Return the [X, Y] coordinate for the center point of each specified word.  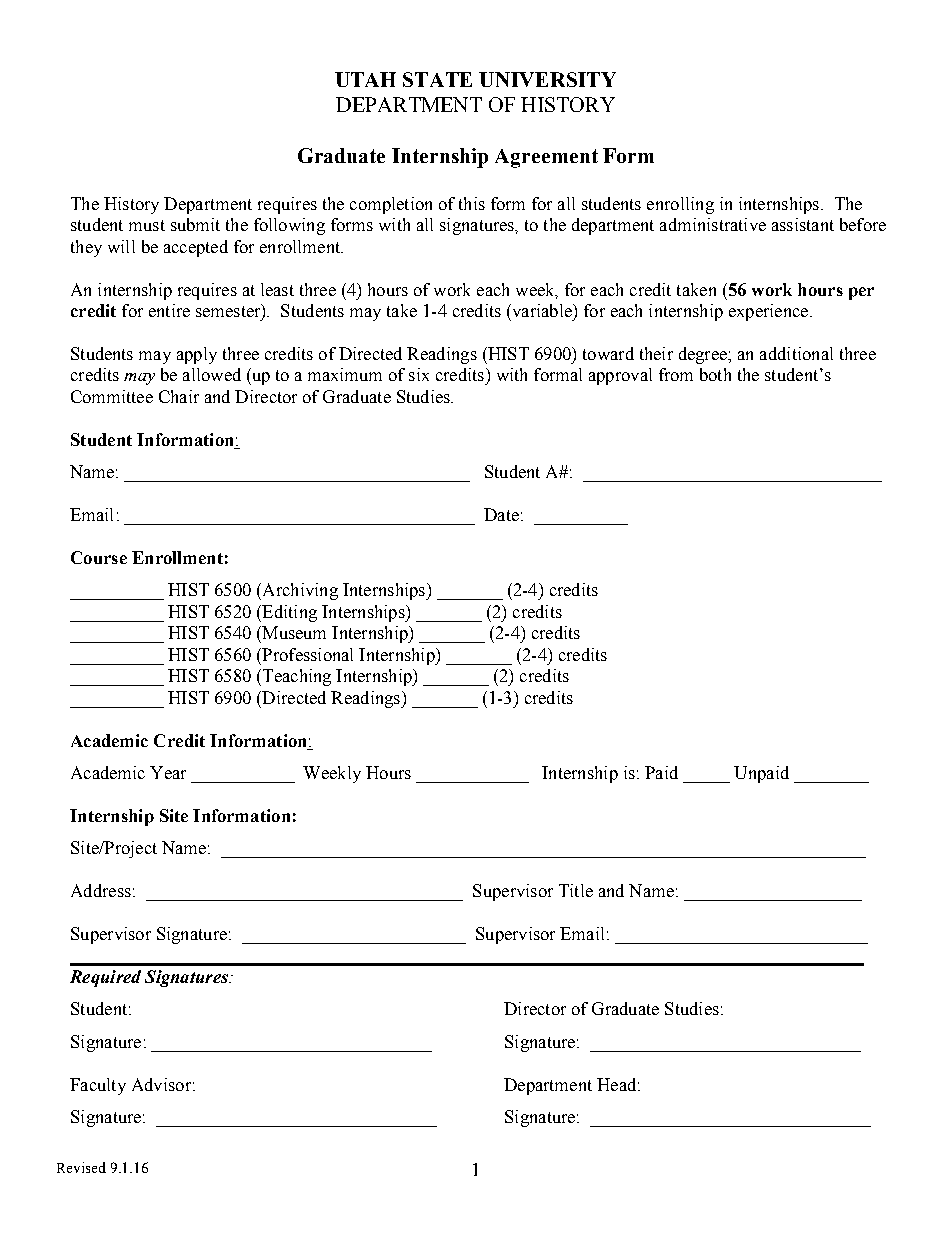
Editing [288, 613]
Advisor [161, 1084]
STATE [437, 79]
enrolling [680, 205]
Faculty [98, 1086]
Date [501, 514]
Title [576, 890]
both [715, 374]
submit [195, 224]
